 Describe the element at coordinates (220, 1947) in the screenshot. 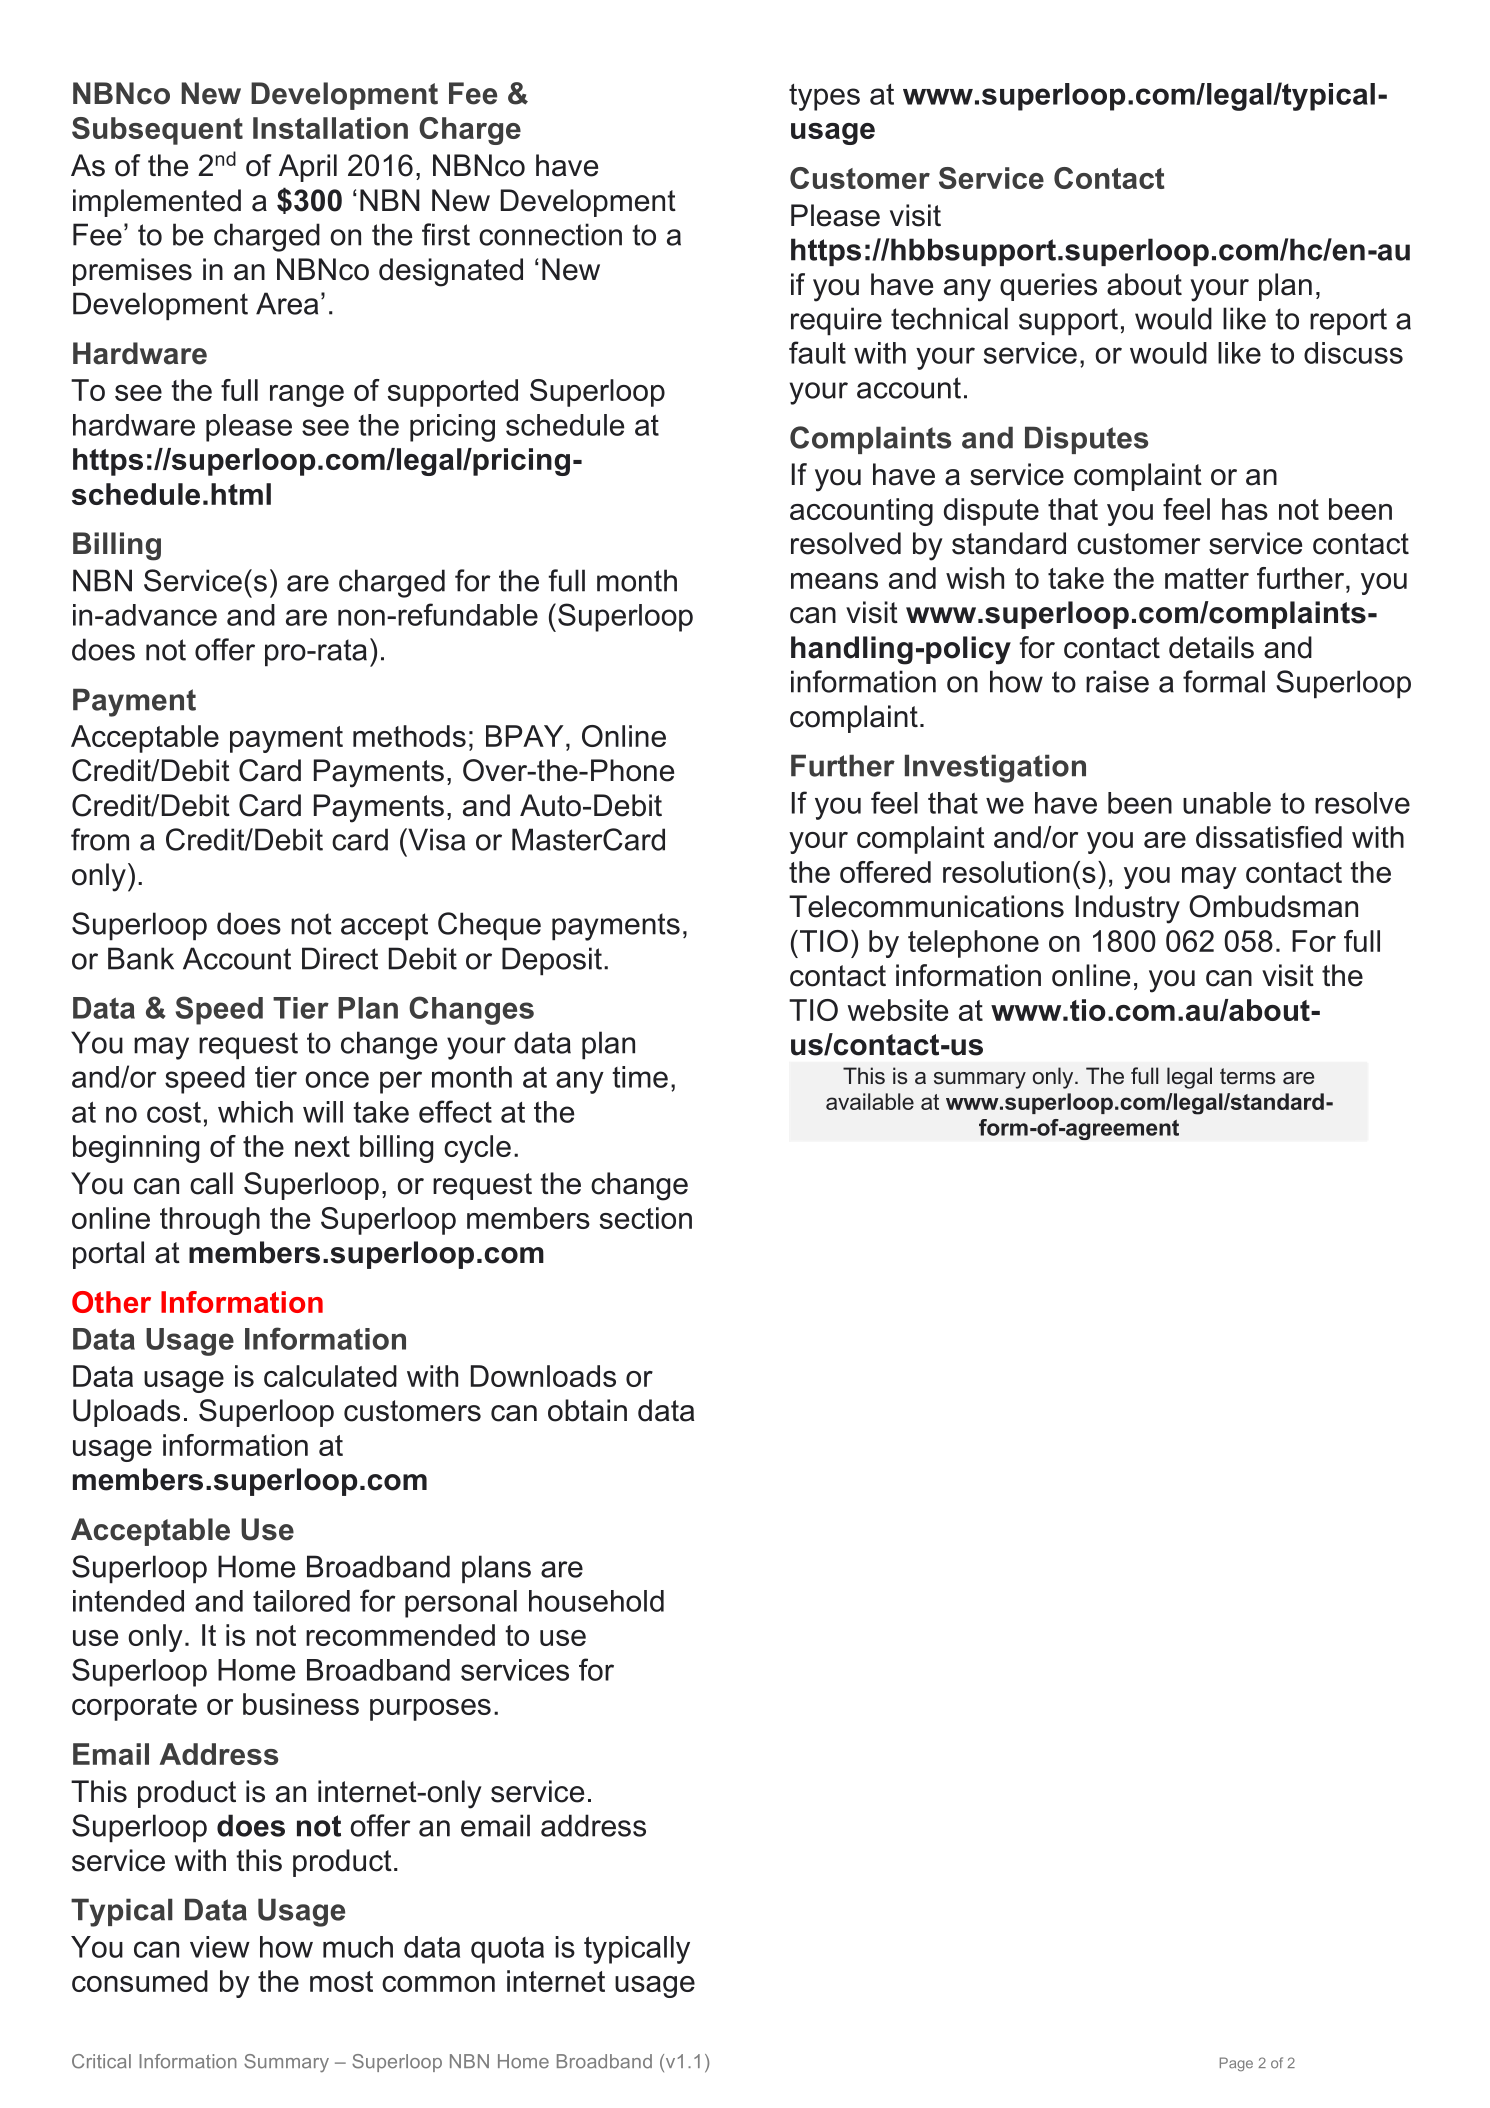

I see `view` at that location.
